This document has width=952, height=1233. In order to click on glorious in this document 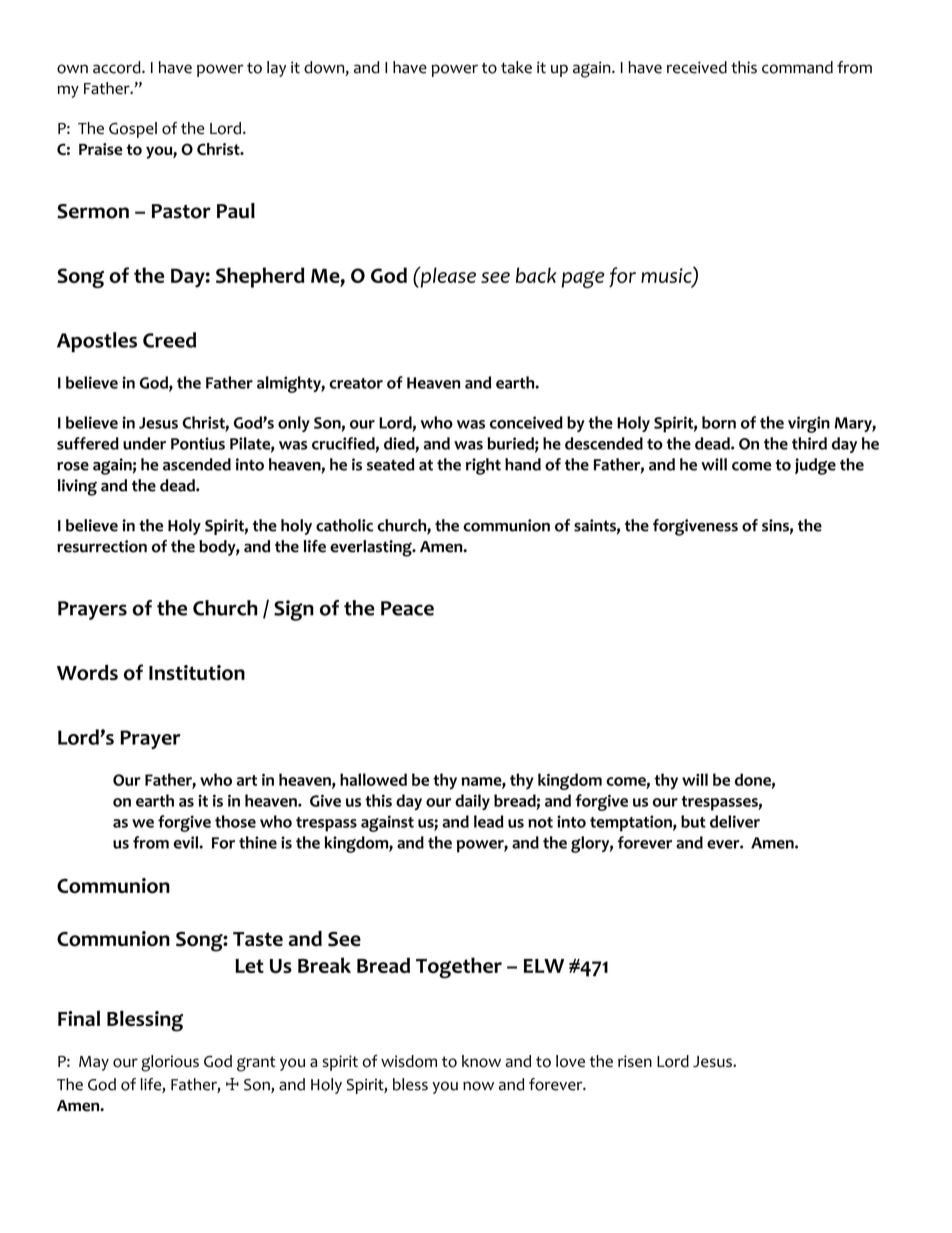, I will do `click(170, 1063)`.
